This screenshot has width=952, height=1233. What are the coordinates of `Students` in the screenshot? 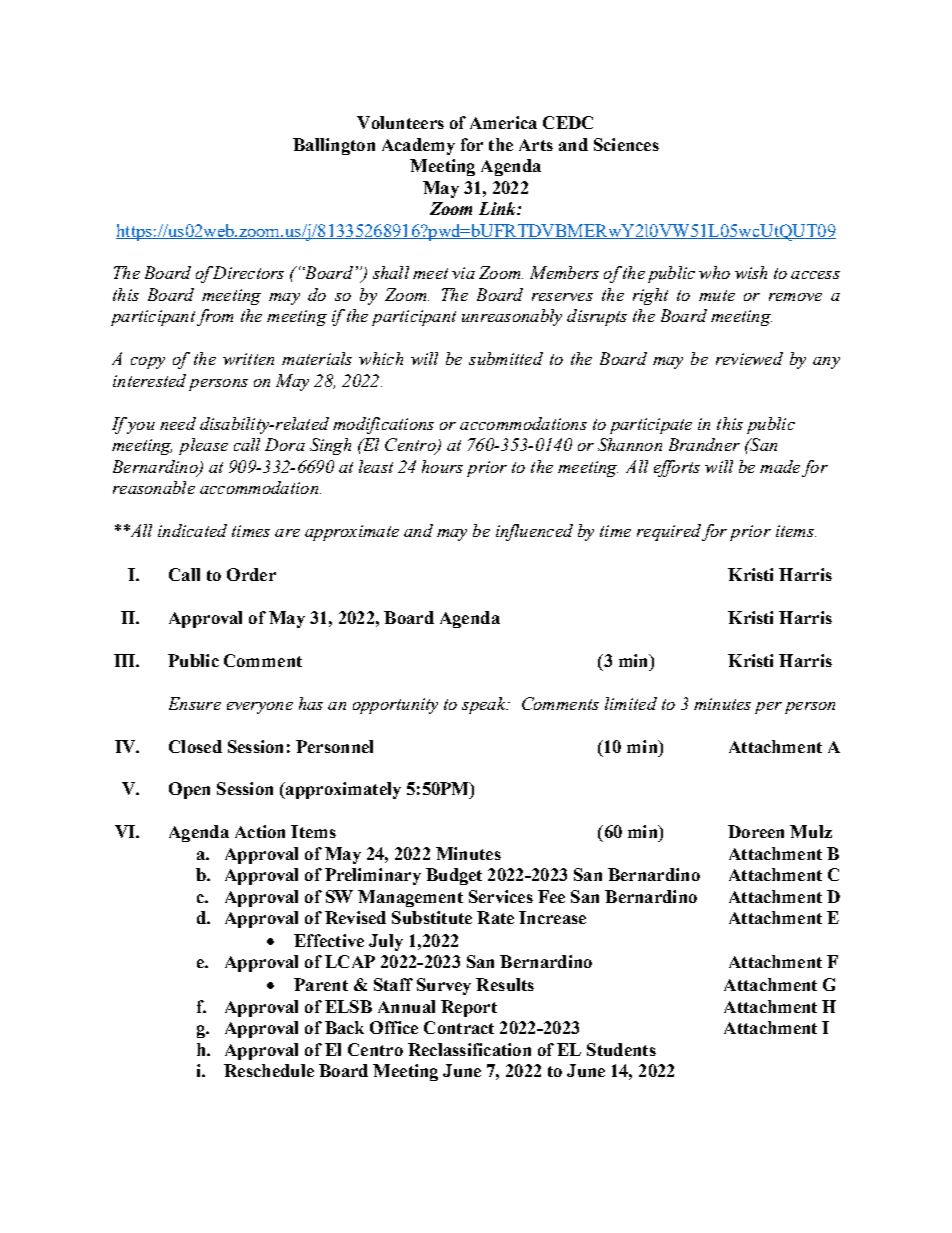 It's located at (621, 1049).
